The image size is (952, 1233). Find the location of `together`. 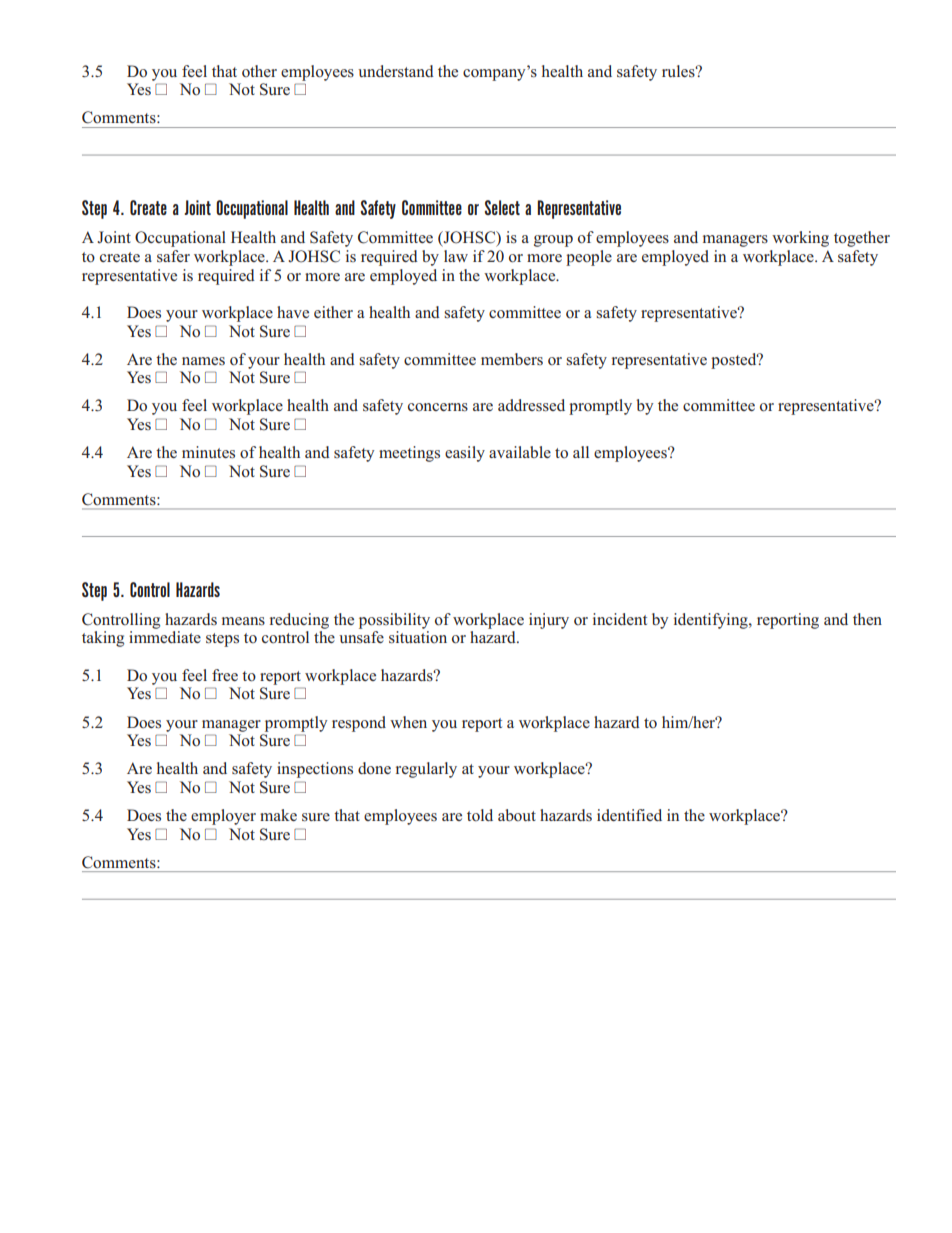

together is located at coordinates (862, 239).
